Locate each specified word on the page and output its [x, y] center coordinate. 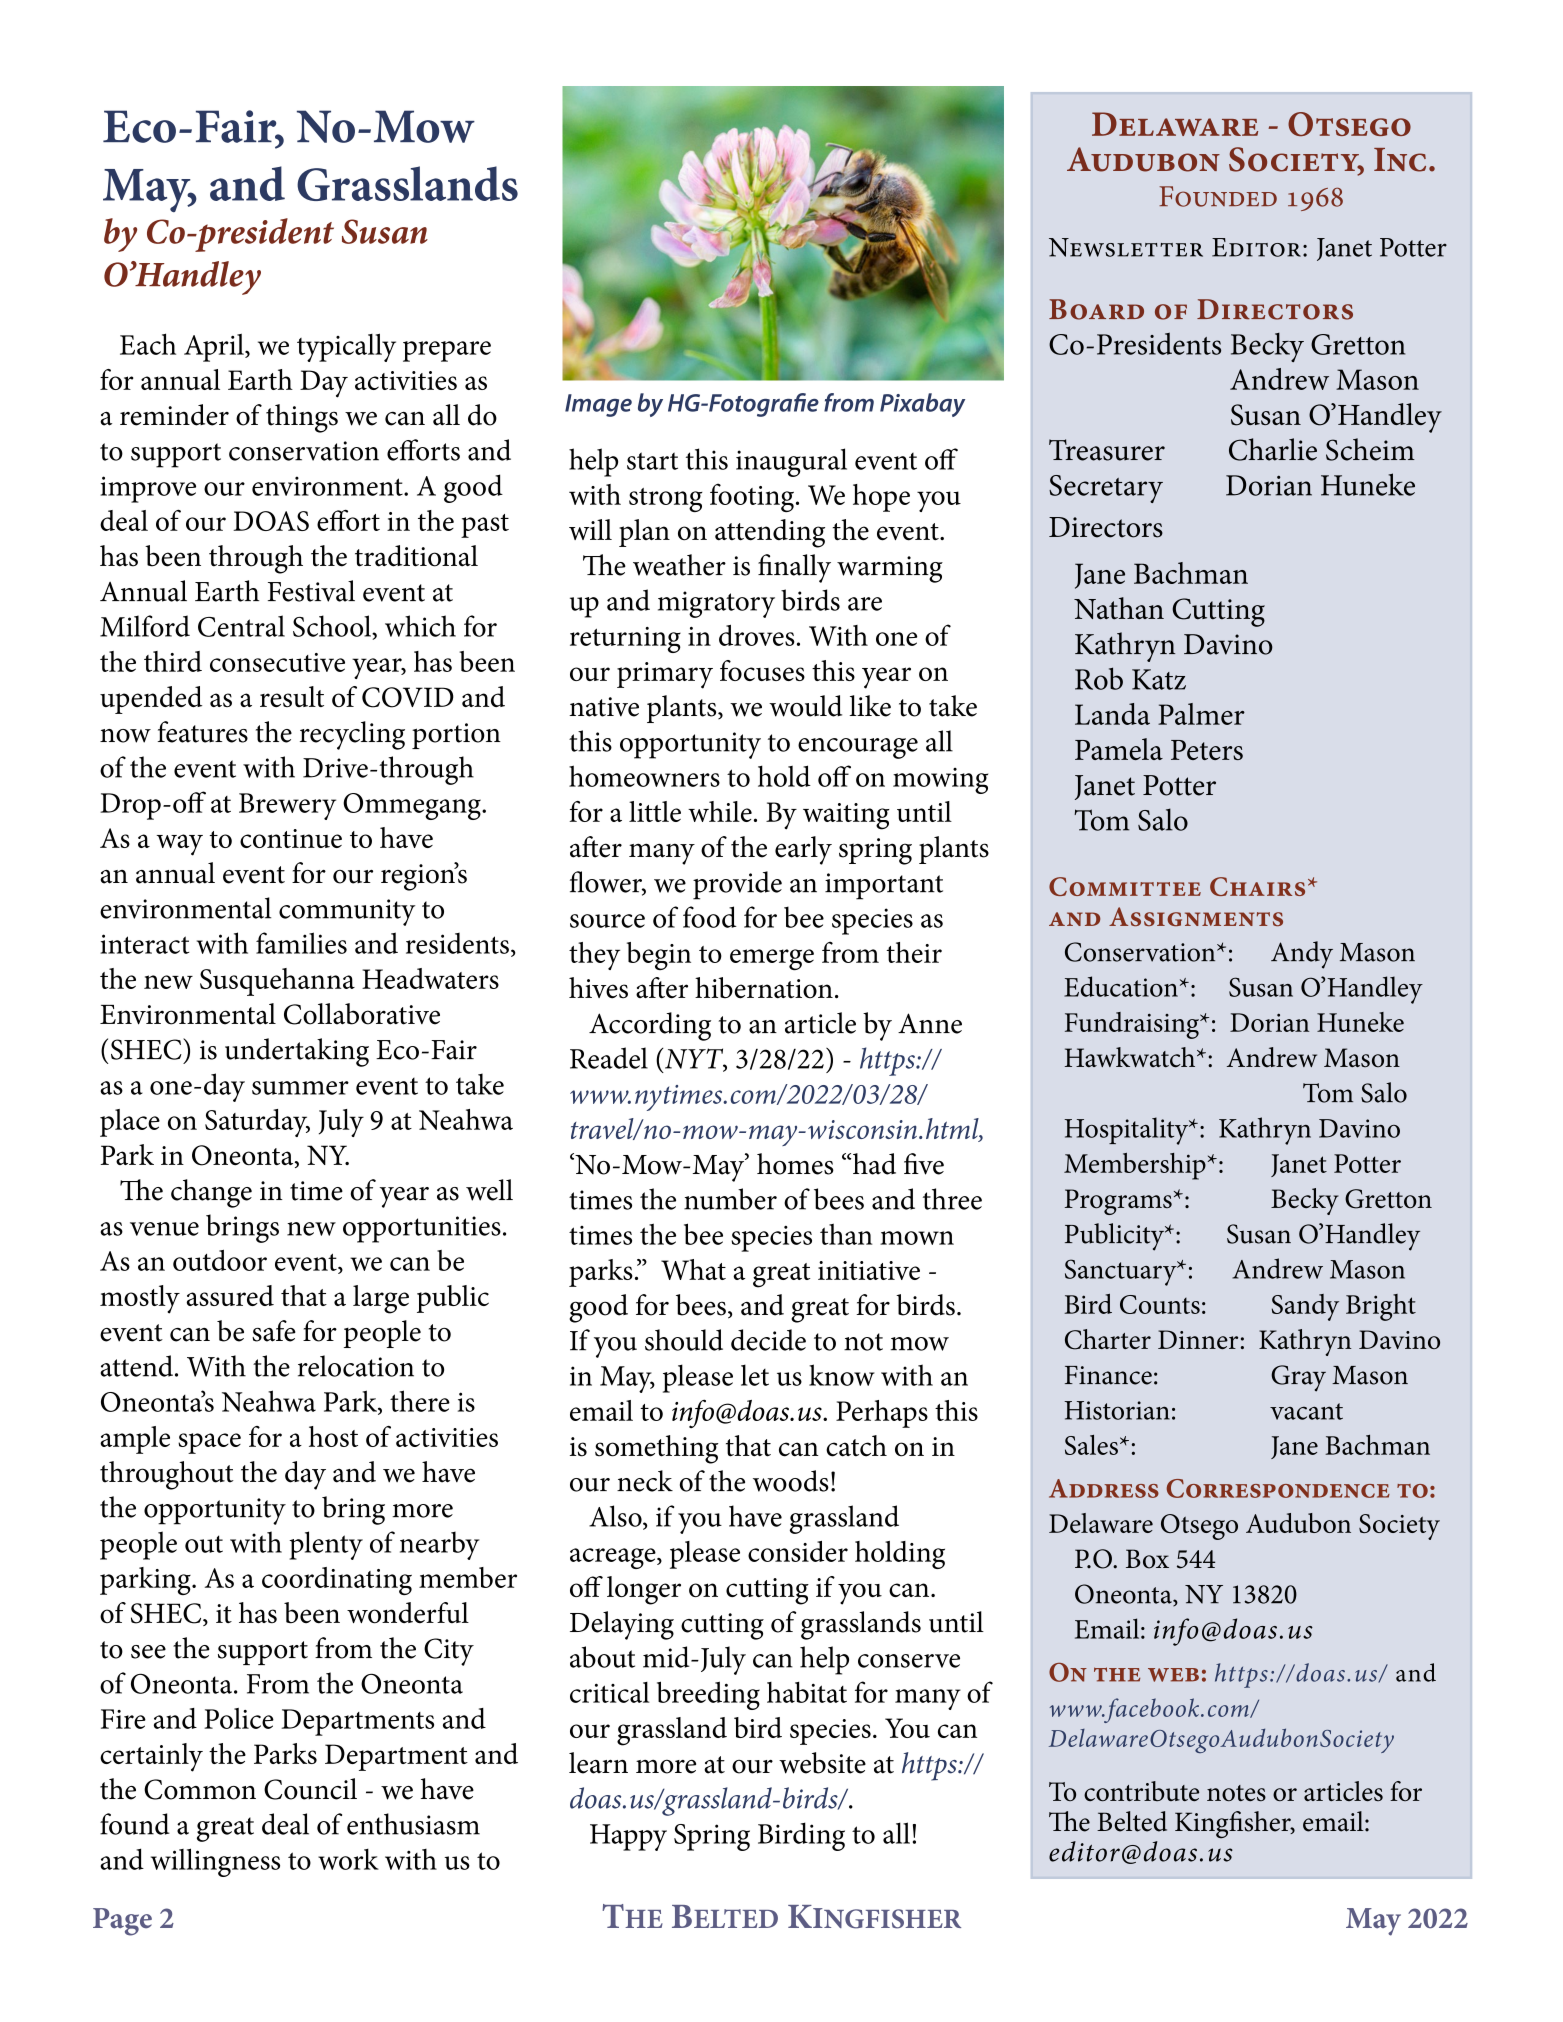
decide [768, 1340]
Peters [1207, 750]
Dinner [1198, 1339]
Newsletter [1126, 247]
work [348, 1859]
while [720, 811]
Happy [628, 1837]
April [215, 348]
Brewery [287, 806]
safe [274, 1331]
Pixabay [922, 405]
